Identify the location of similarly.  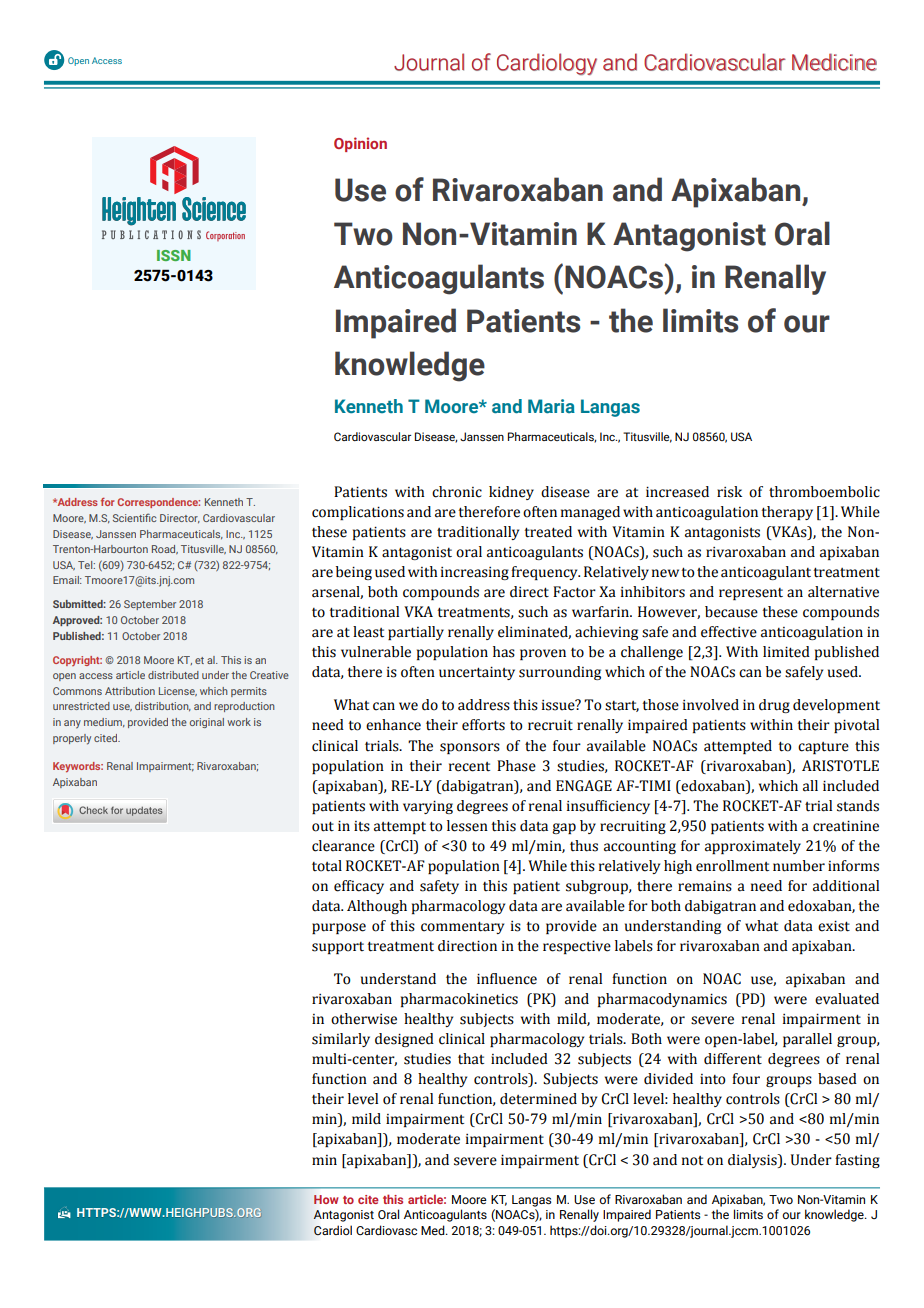
(341, 1040).
